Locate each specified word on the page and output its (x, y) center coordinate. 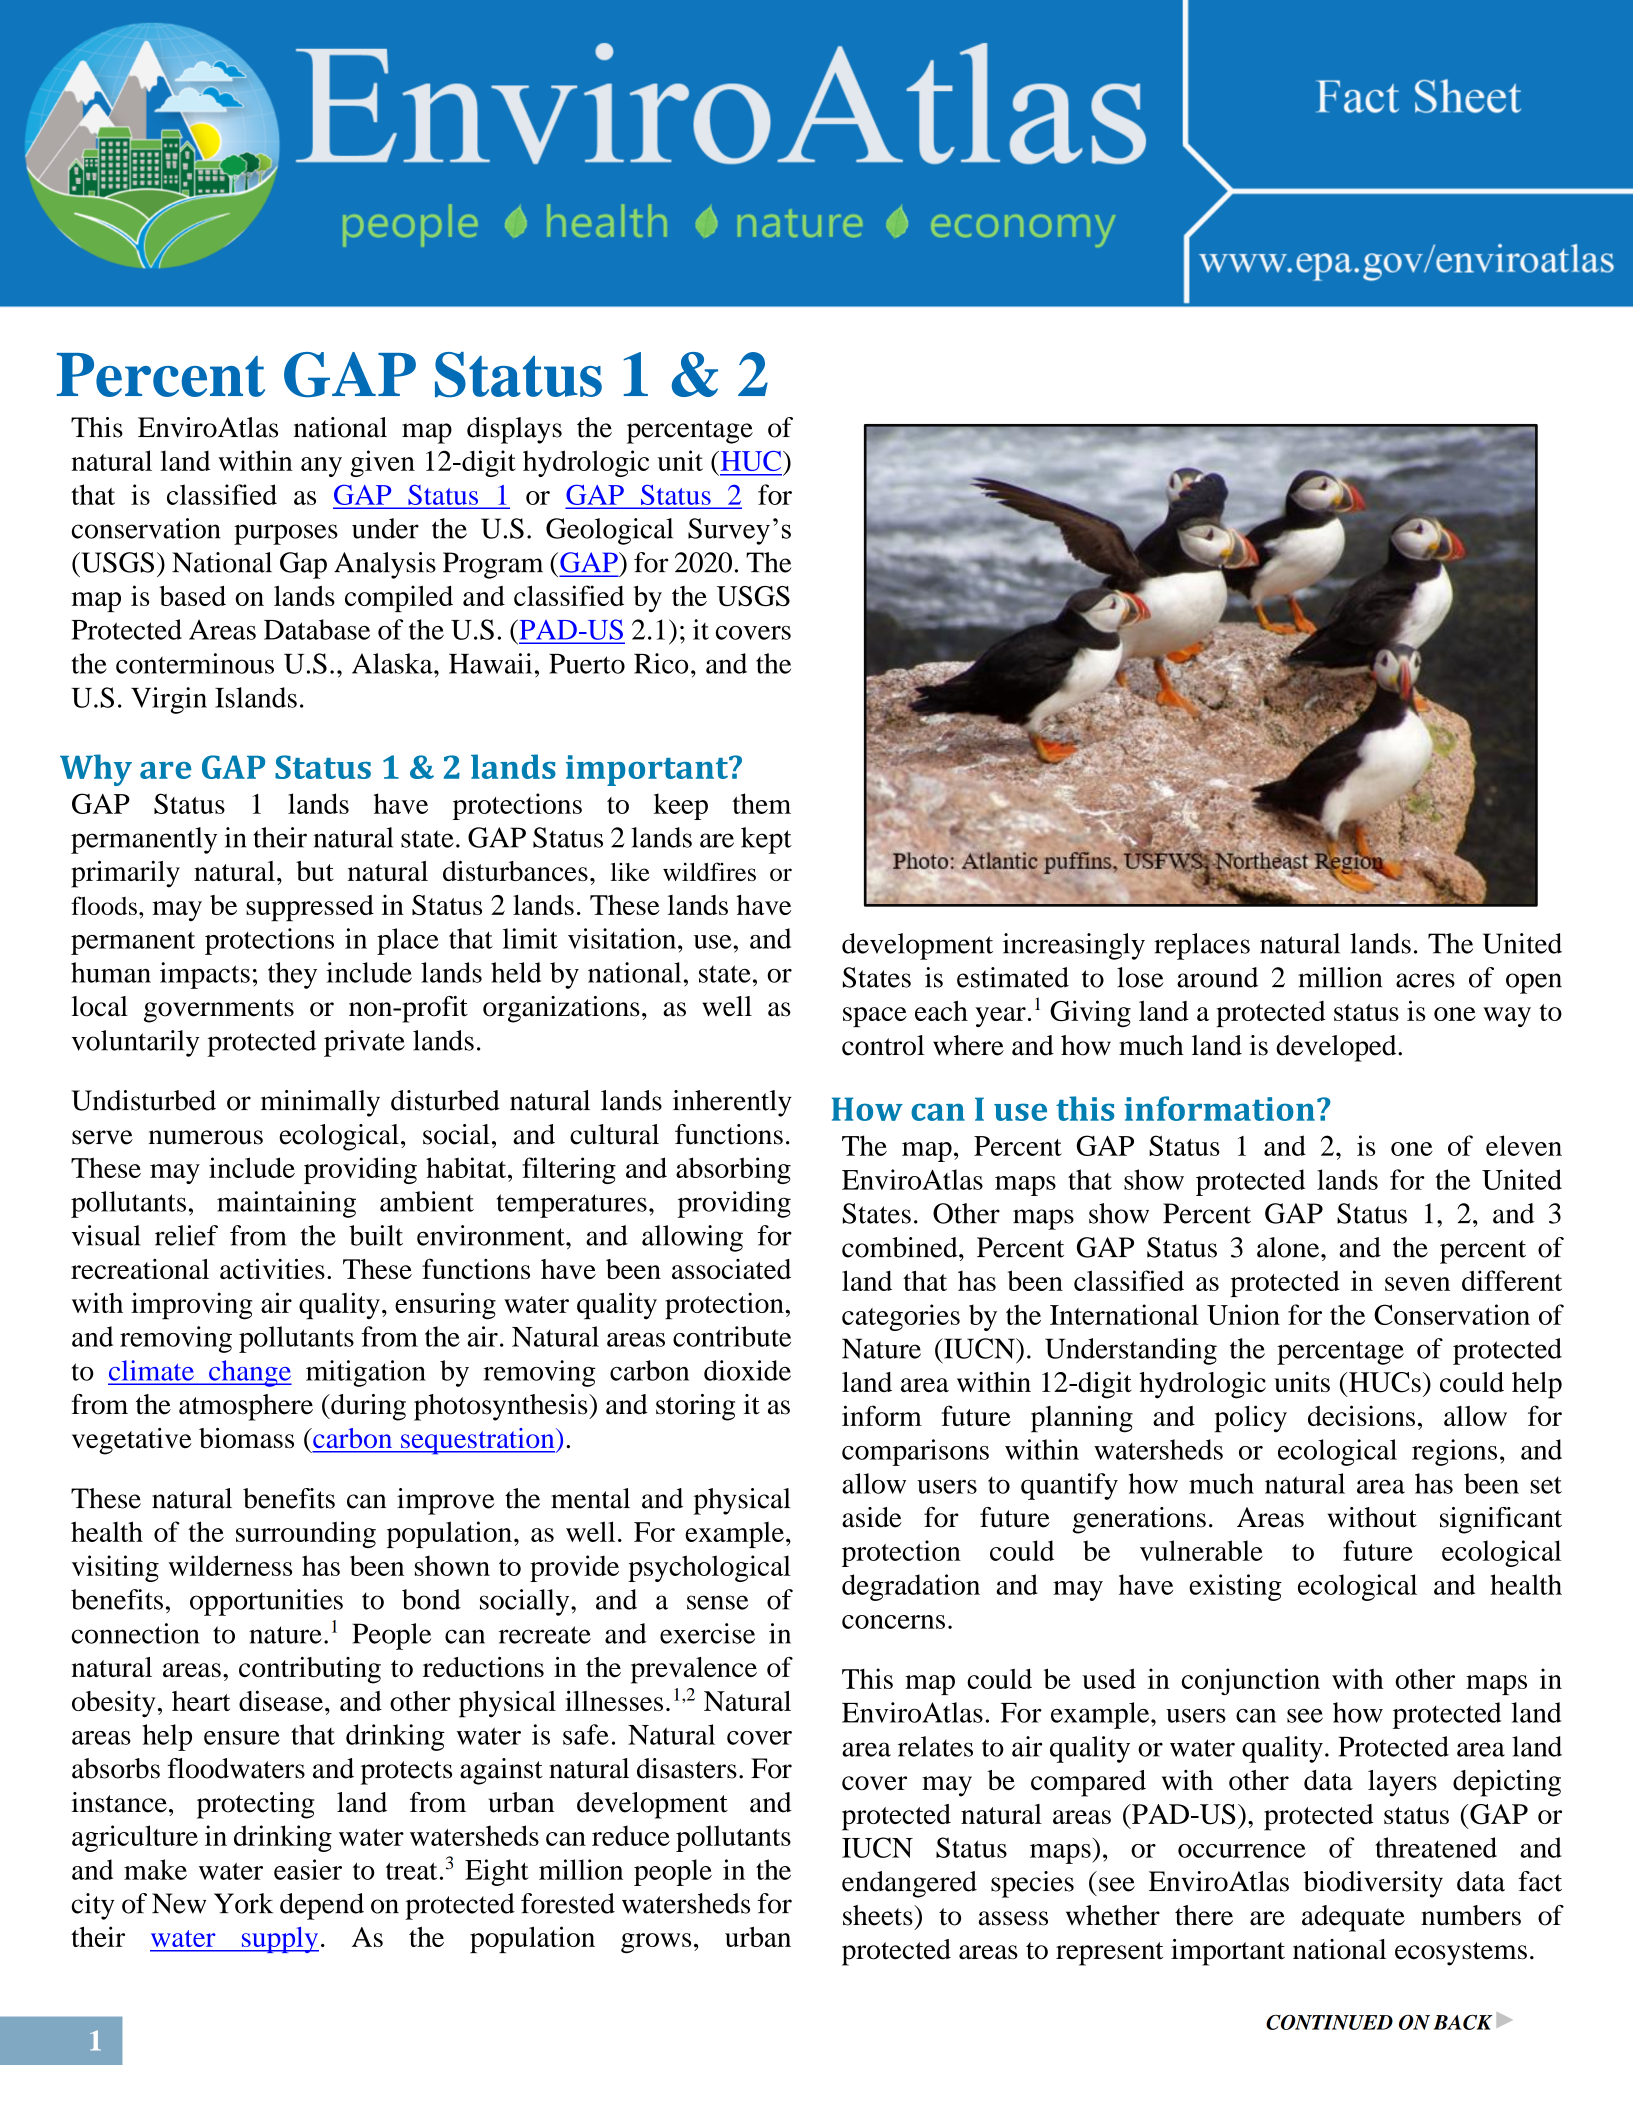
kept (766, 840)
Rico (661, 663)
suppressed (310, 908)
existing (1235, 1587)
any (321, 467)
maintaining (286, 1204)
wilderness (230, 1565)
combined (901, 1247)
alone (1289, 1247)
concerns (893, 1622)
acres (1425, 980)
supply (279, 1940)
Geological (609, 531)
